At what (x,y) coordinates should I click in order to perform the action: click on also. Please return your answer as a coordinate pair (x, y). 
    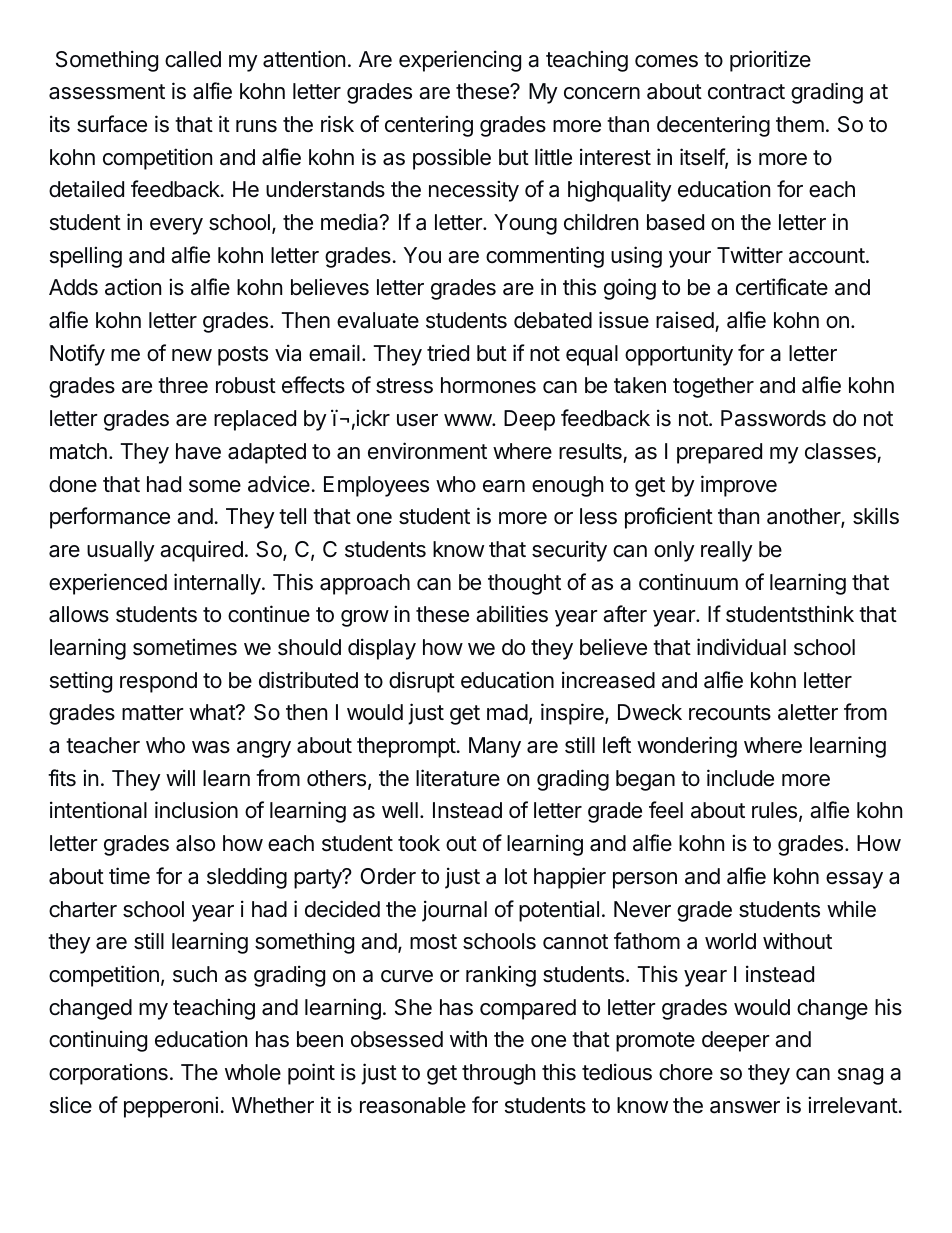
    Looking at the image, I should click on (195, 843).
